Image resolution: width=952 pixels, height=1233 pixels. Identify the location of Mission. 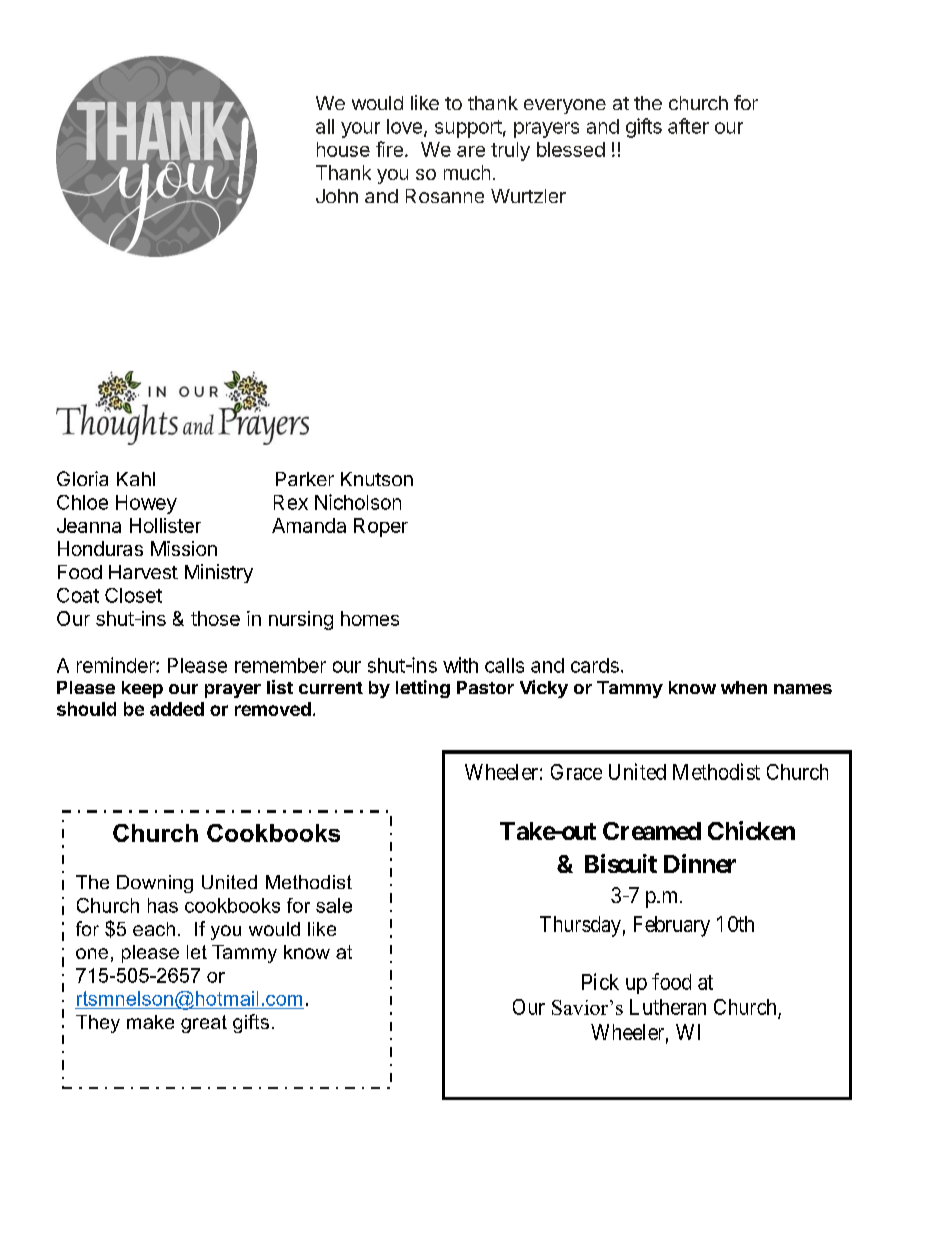
(184, 548).
